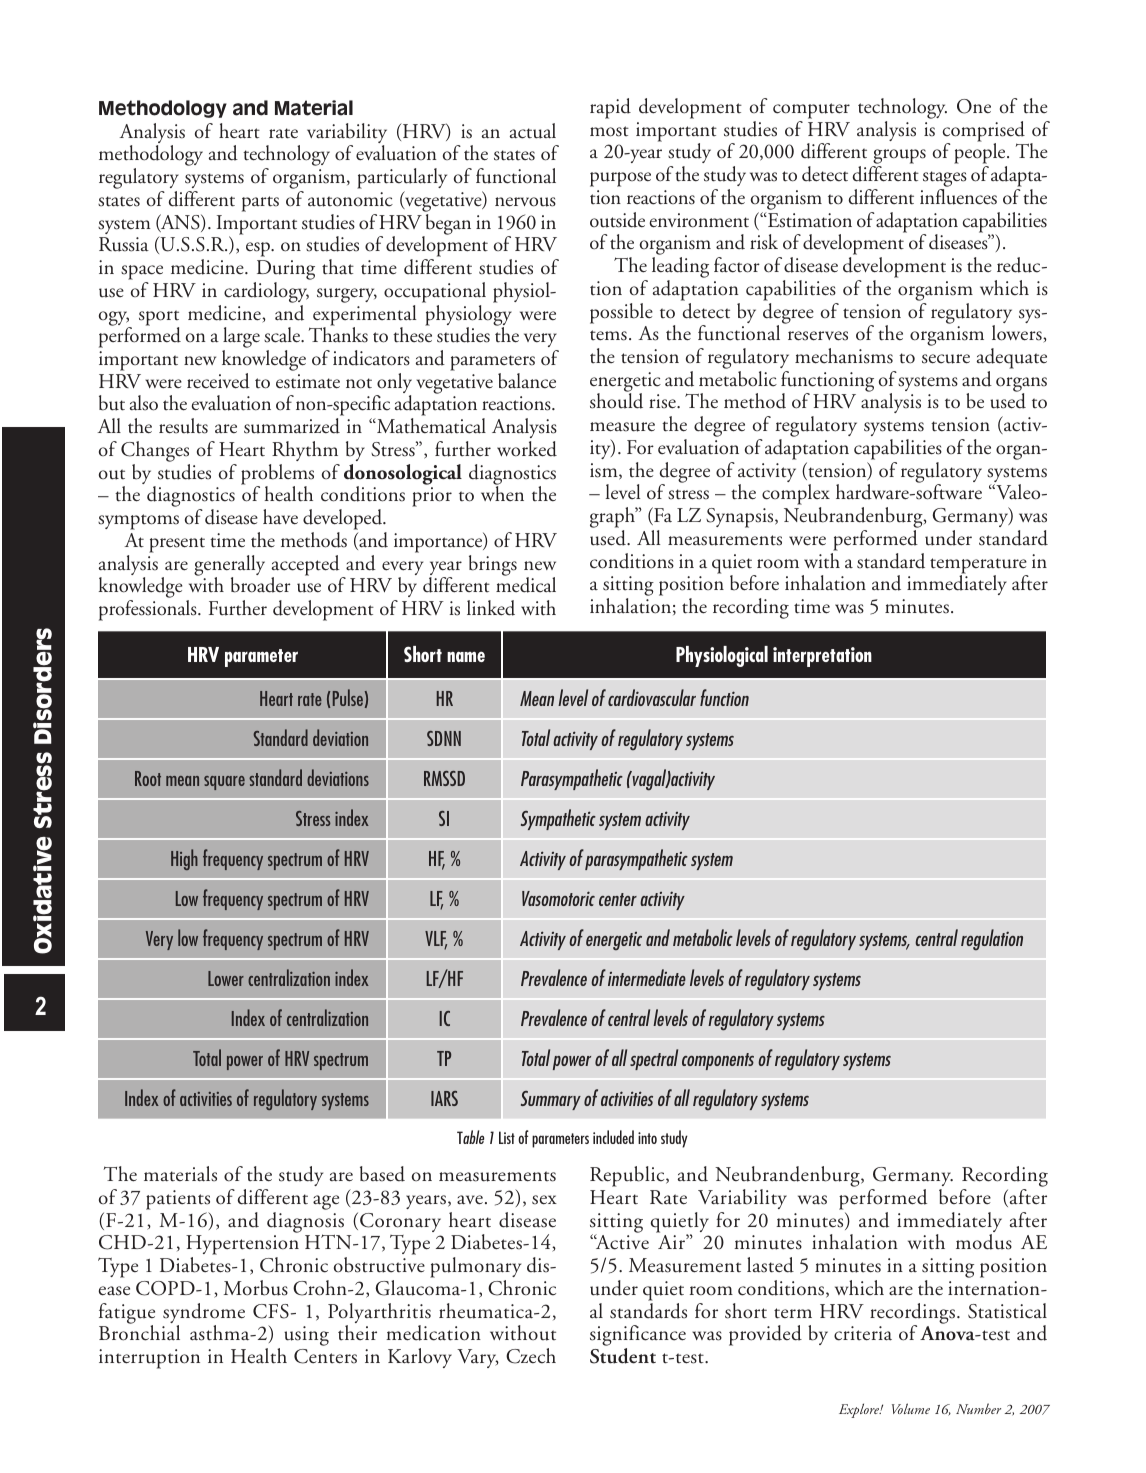 Image resolution: width=1146 pixels, height=1473 pixels. What do you see at coordinates (204, 1314) in the page?
I see `syndrome` at bounding box center [204, 1314].
